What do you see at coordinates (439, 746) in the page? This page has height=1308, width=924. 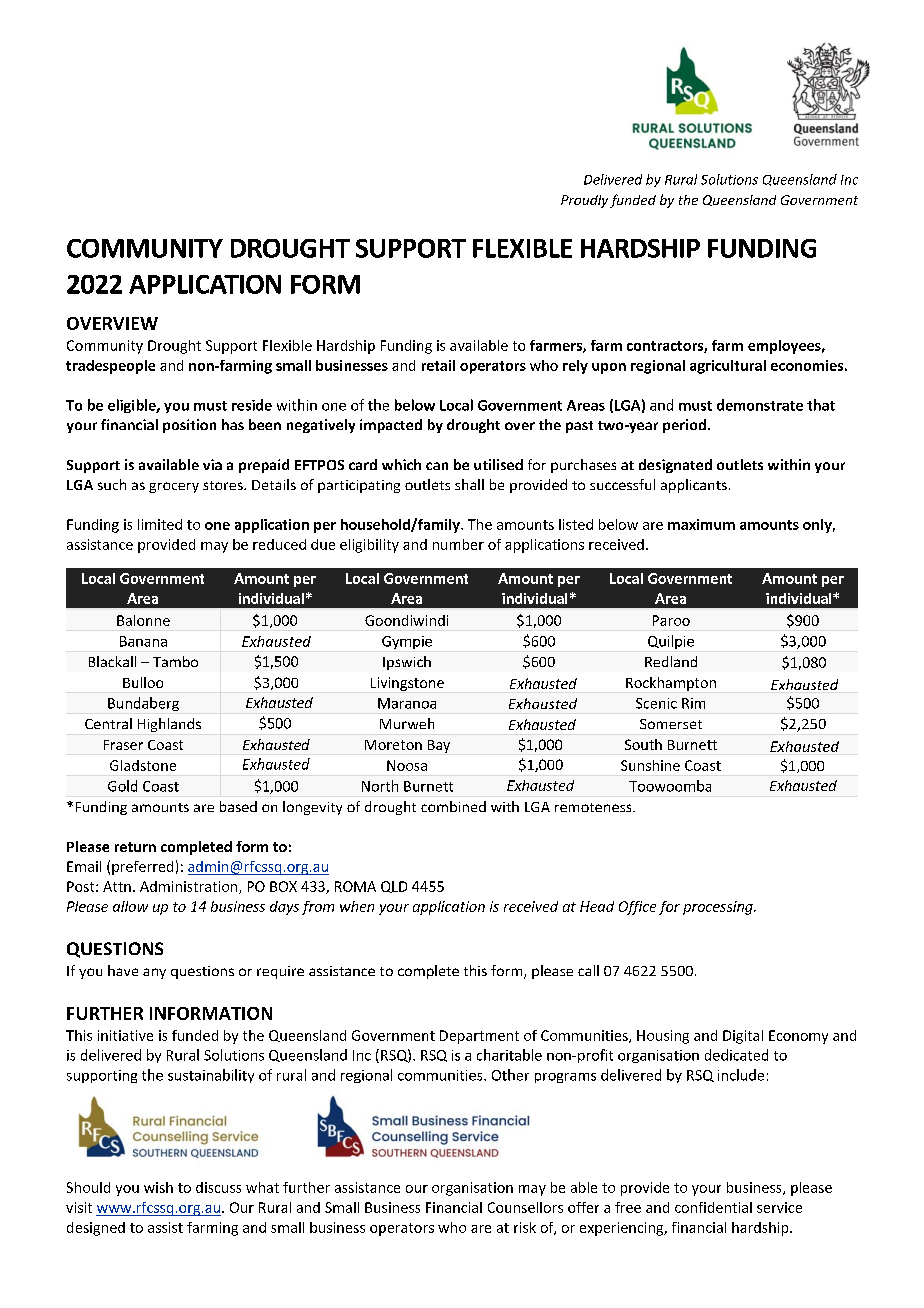 I see `Bay` at bounding box center [439, 746].
